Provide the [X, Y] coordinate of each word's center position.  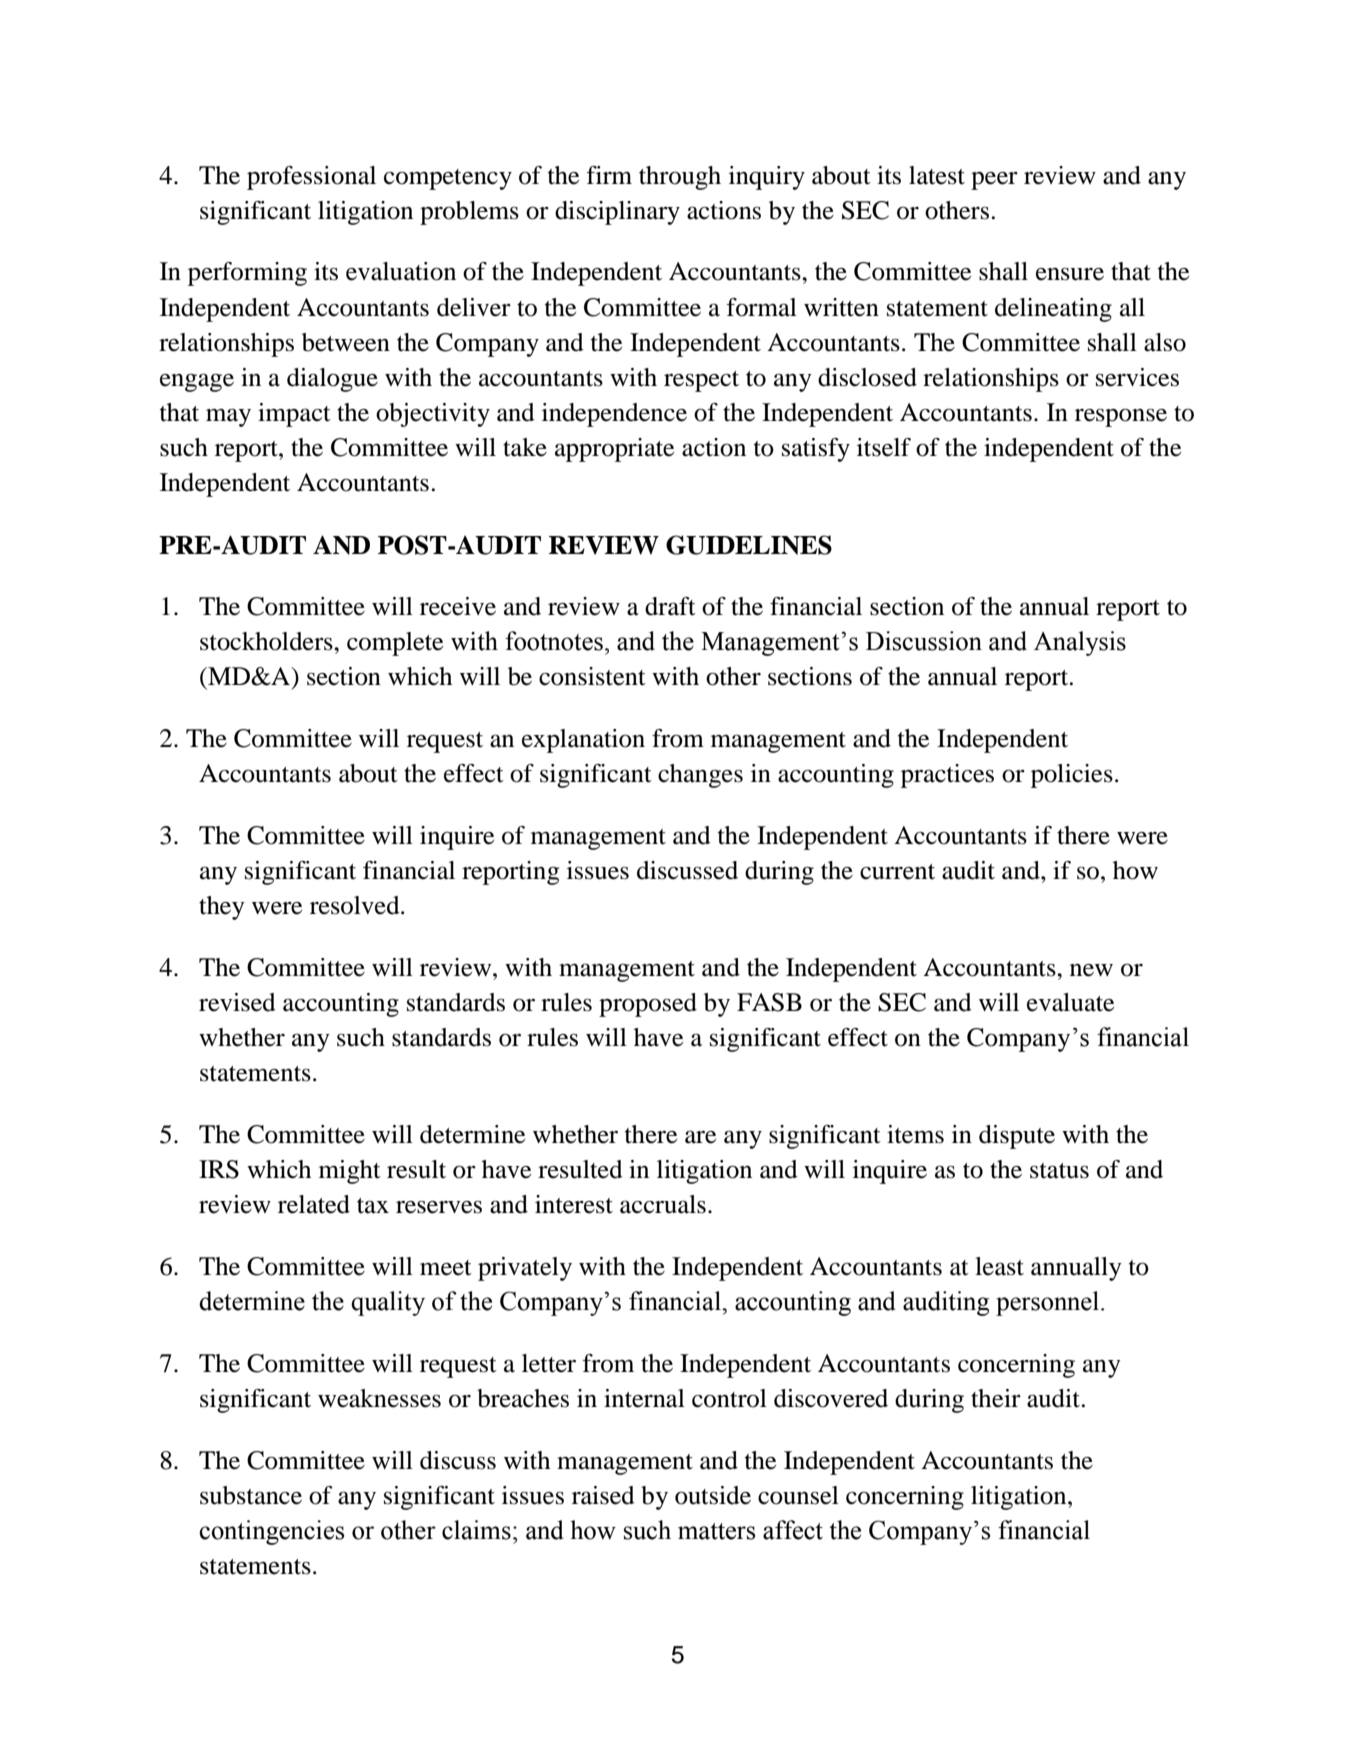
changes [700, 776]
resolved [356, 905]
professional [311, 178]
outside [713, 1495]
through [680, 178]
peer [994, 181]
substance [251, 1495]
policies [1072, 776]
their [996, 1398]
